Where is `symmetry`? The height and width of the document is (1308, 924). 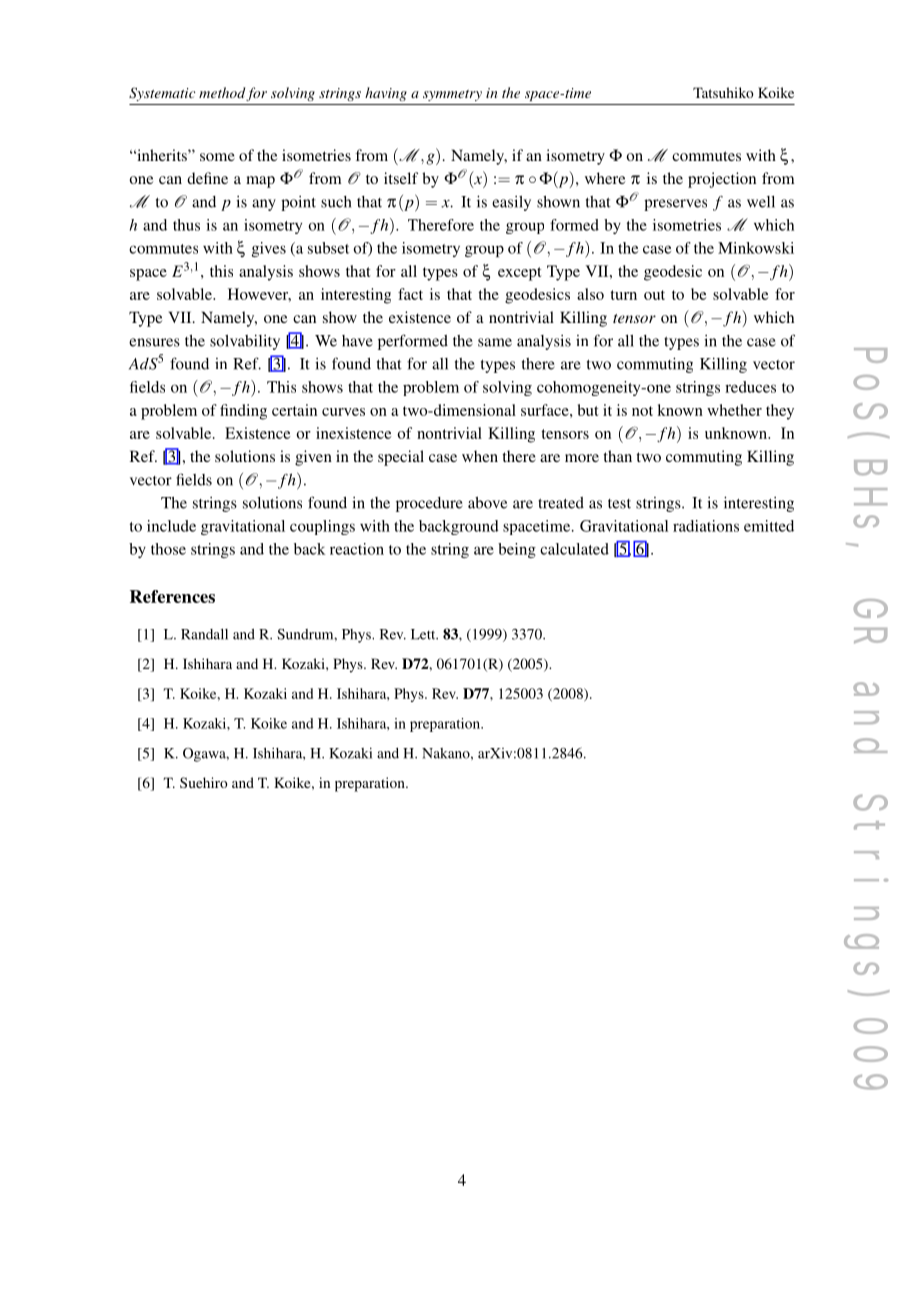 symmetry is located at coordinates (452, 95).
